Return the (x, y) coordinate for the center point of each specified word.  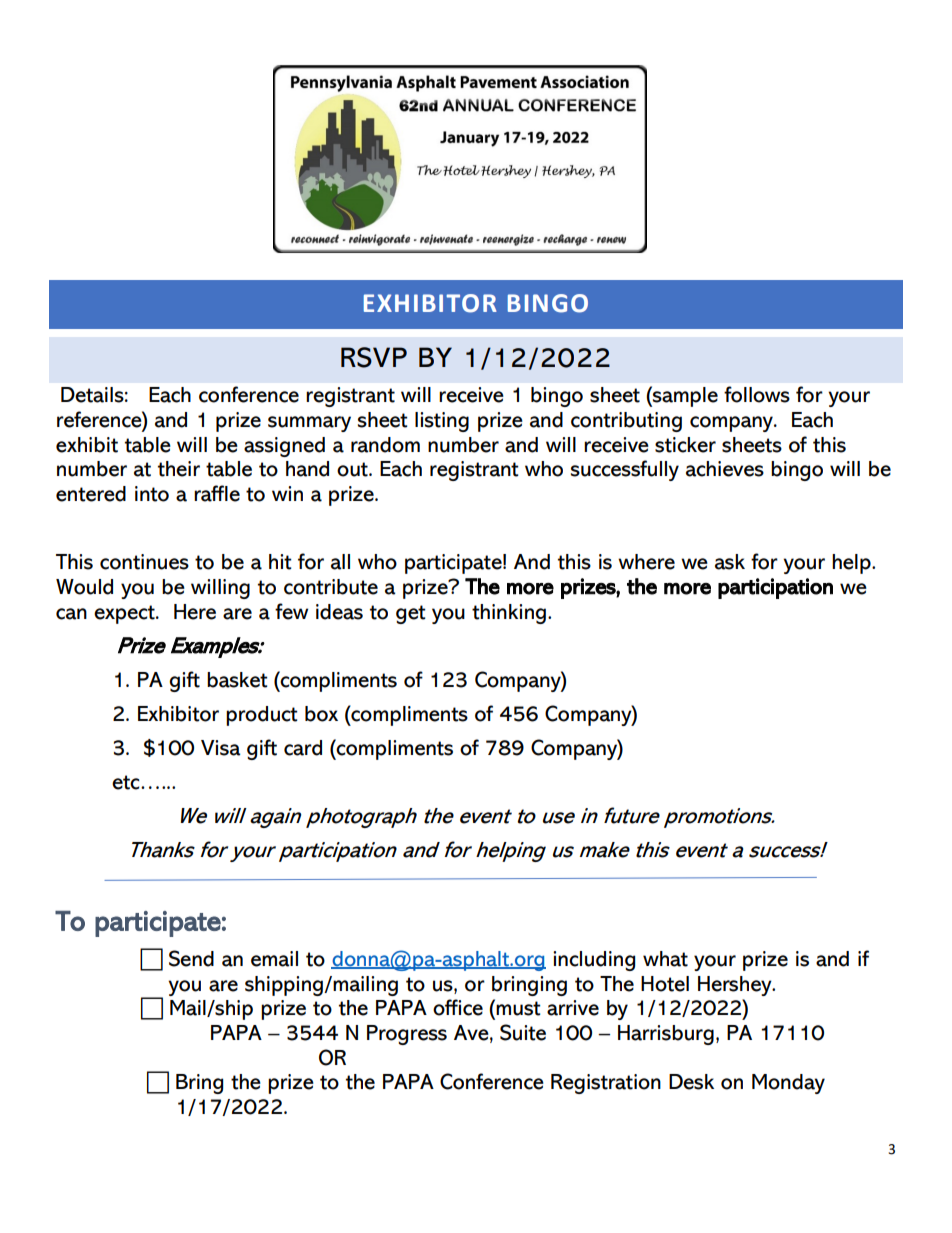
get (411, 614)
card (303, 748)
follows (757, 394)
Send (191, 958)
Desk (691, 1082)
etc (127, 782)
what (665, 959)
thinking (510, 614)
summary (309, 424)
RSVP (374, 357)
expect (125, 614)
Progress (407, 1035)
